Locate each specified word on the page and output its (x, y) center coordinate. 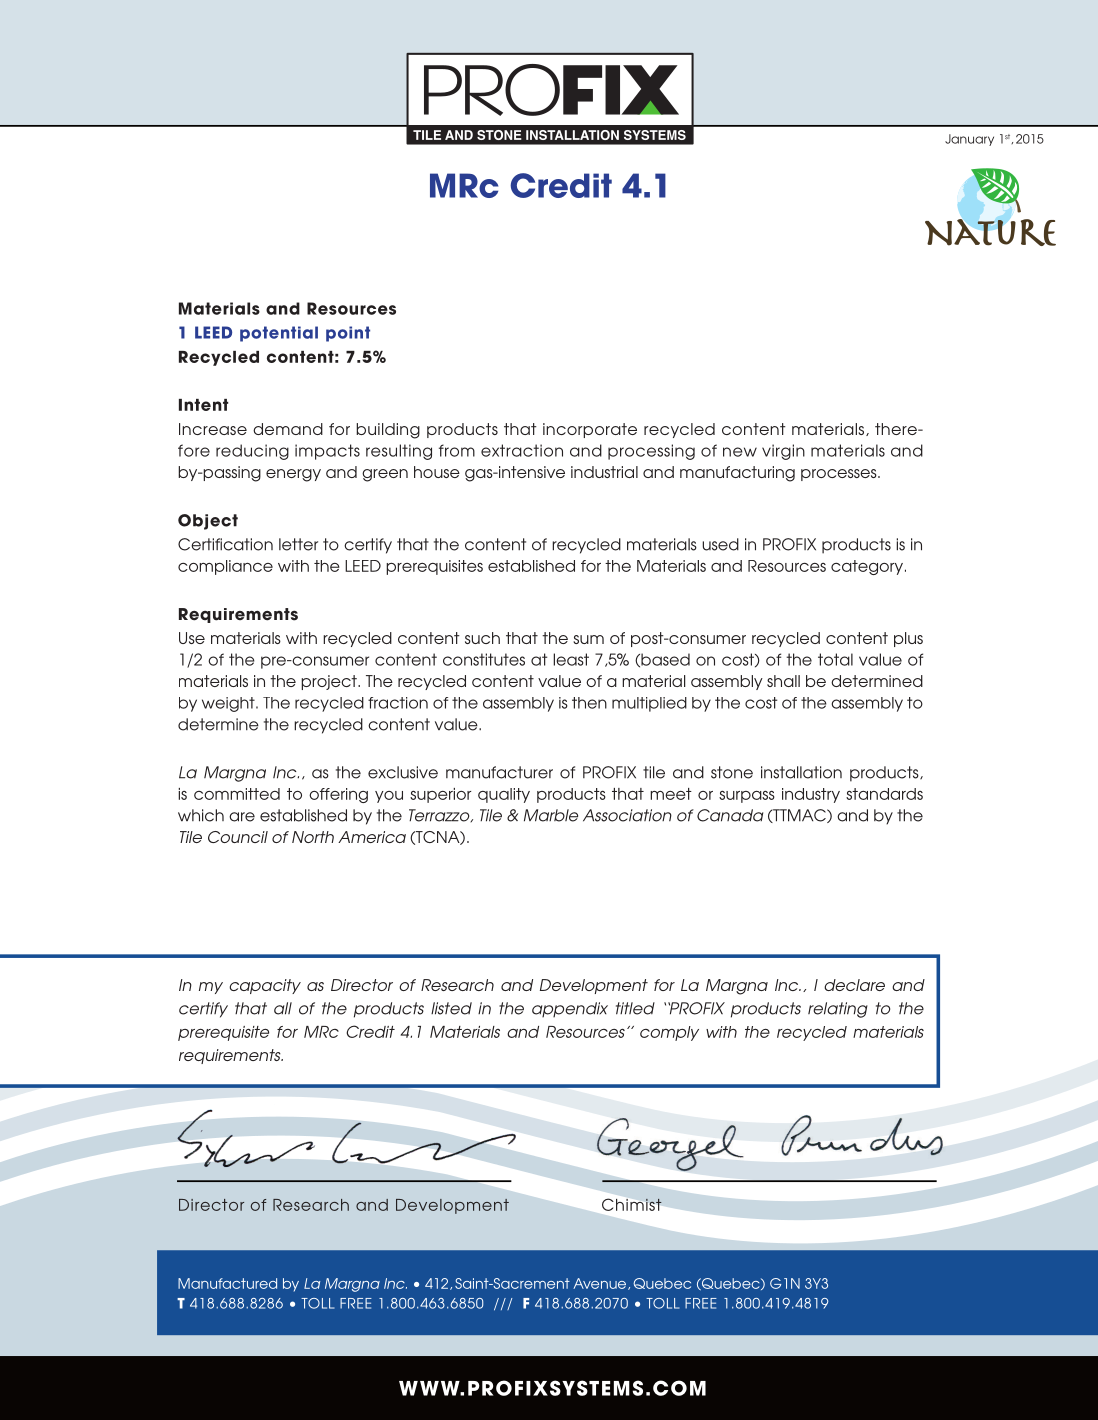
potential (279, 334)
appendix (570, 1010)
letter (298, 544)
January (969, 140)
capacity (265, 986)
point (348, 334)
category (867, 567)
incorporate (590, 430)
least (571, 659)
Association (627, 815)
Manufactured (227, 1283)
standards (884, 794)
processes (840, 475)
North (313, 837)
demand (288, 429)
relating (838, 1010)
